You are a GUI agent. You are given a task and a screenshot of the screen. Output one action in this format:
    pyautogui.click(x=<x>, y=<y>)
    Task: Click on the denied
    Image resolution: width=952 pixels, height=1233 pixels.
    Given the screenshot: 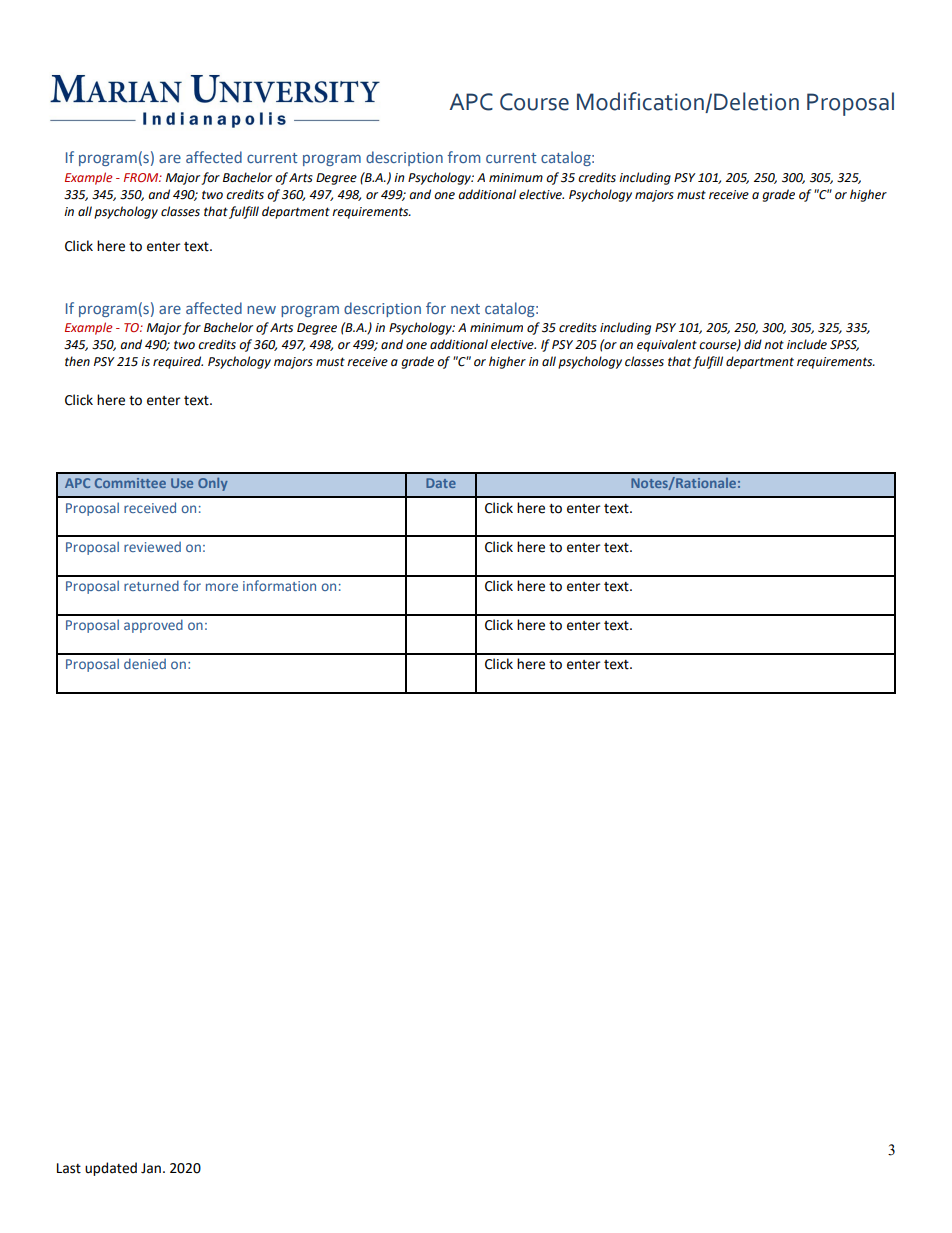 What is the action you would take?
    pyautogui.click(x=145, y=663)
